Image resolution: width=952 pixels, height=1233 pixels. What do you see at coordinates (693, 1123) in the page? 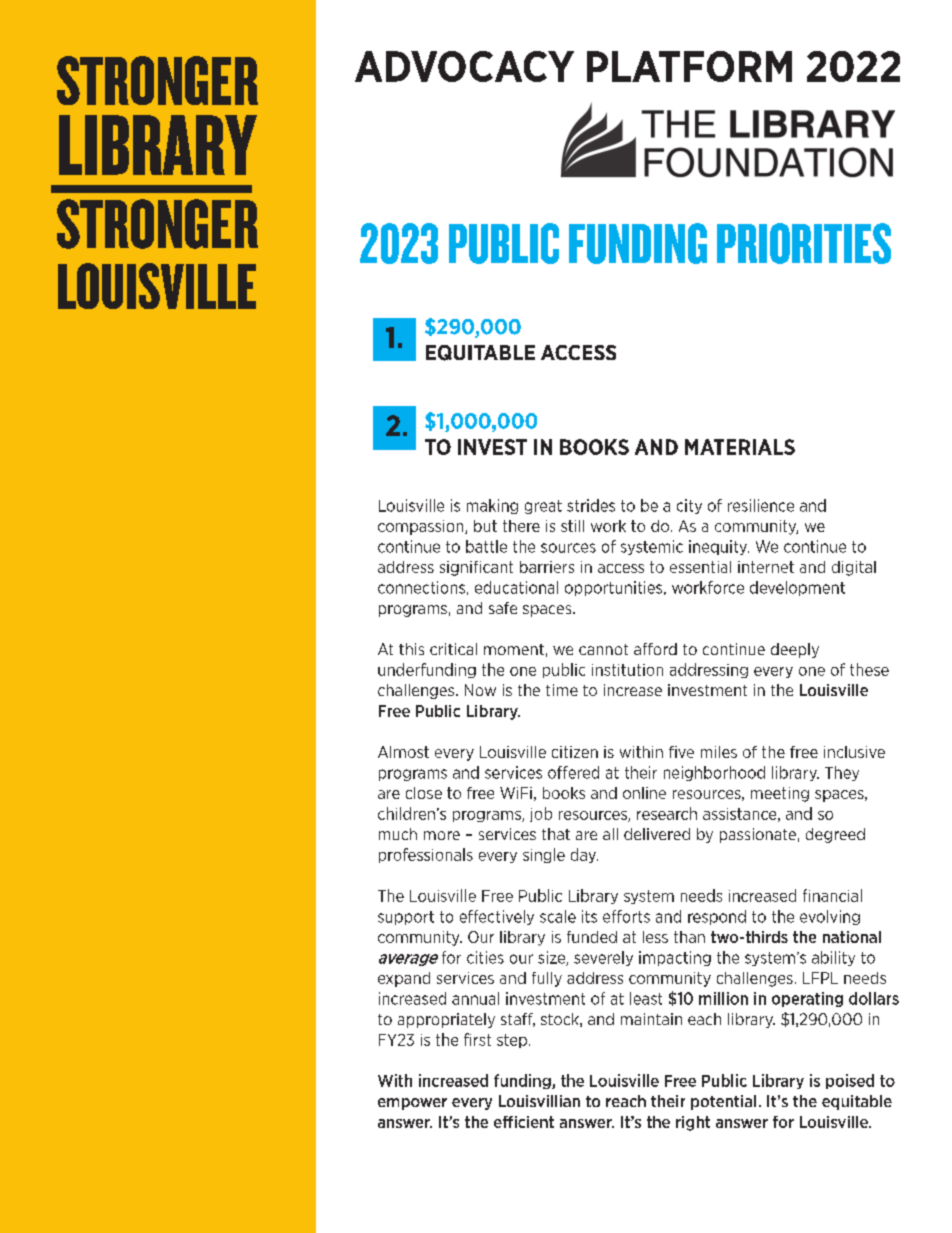
I see `right` at bounding box center [693, 1123].
